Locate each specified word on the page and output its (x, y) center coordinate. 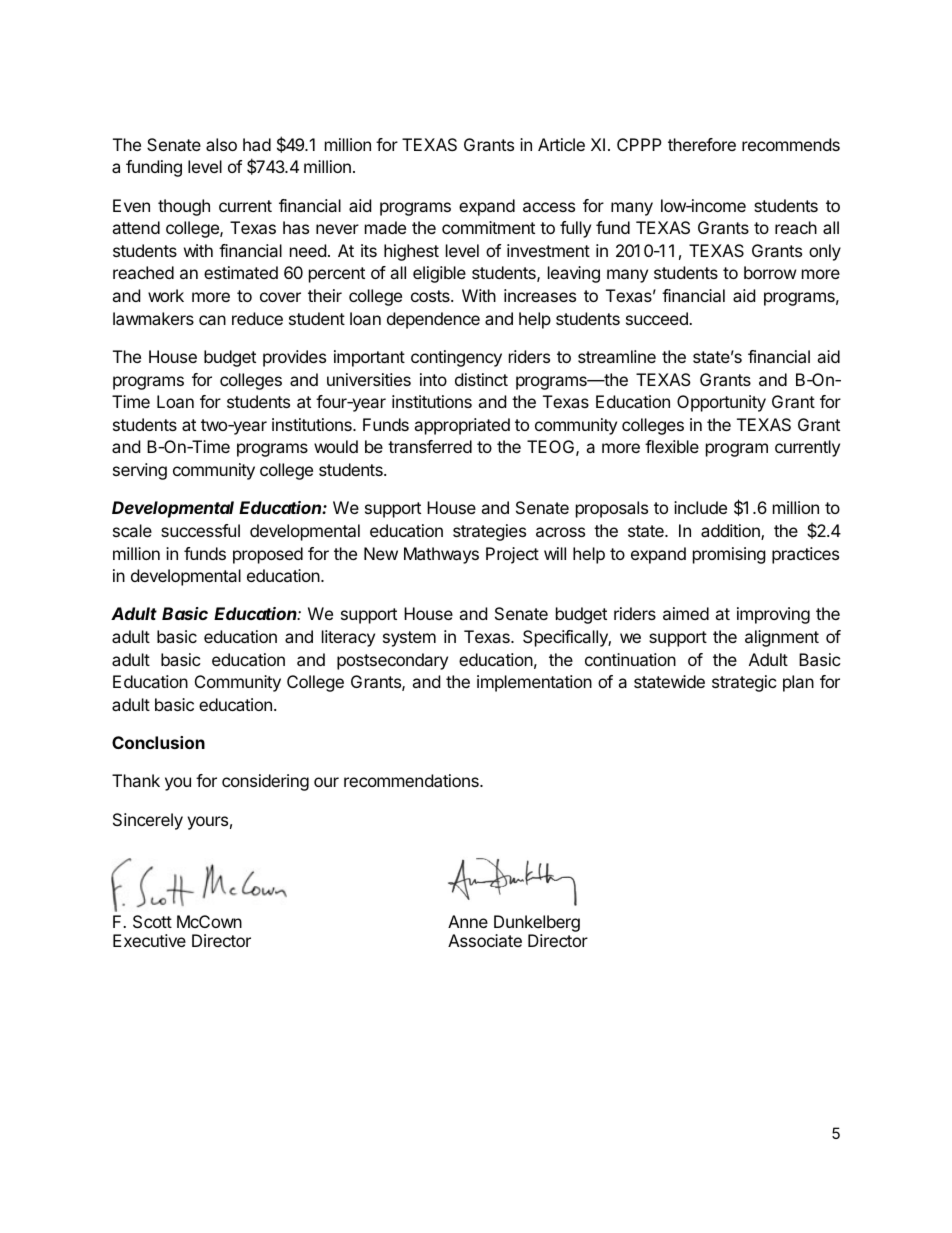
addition (731, 532)
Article (561, 144)
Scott (152, 921)
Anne (468, 921)
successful (200, 530)
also (221, 144)
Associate (485, 940)
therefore (702, 144)
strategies (489, 532)
